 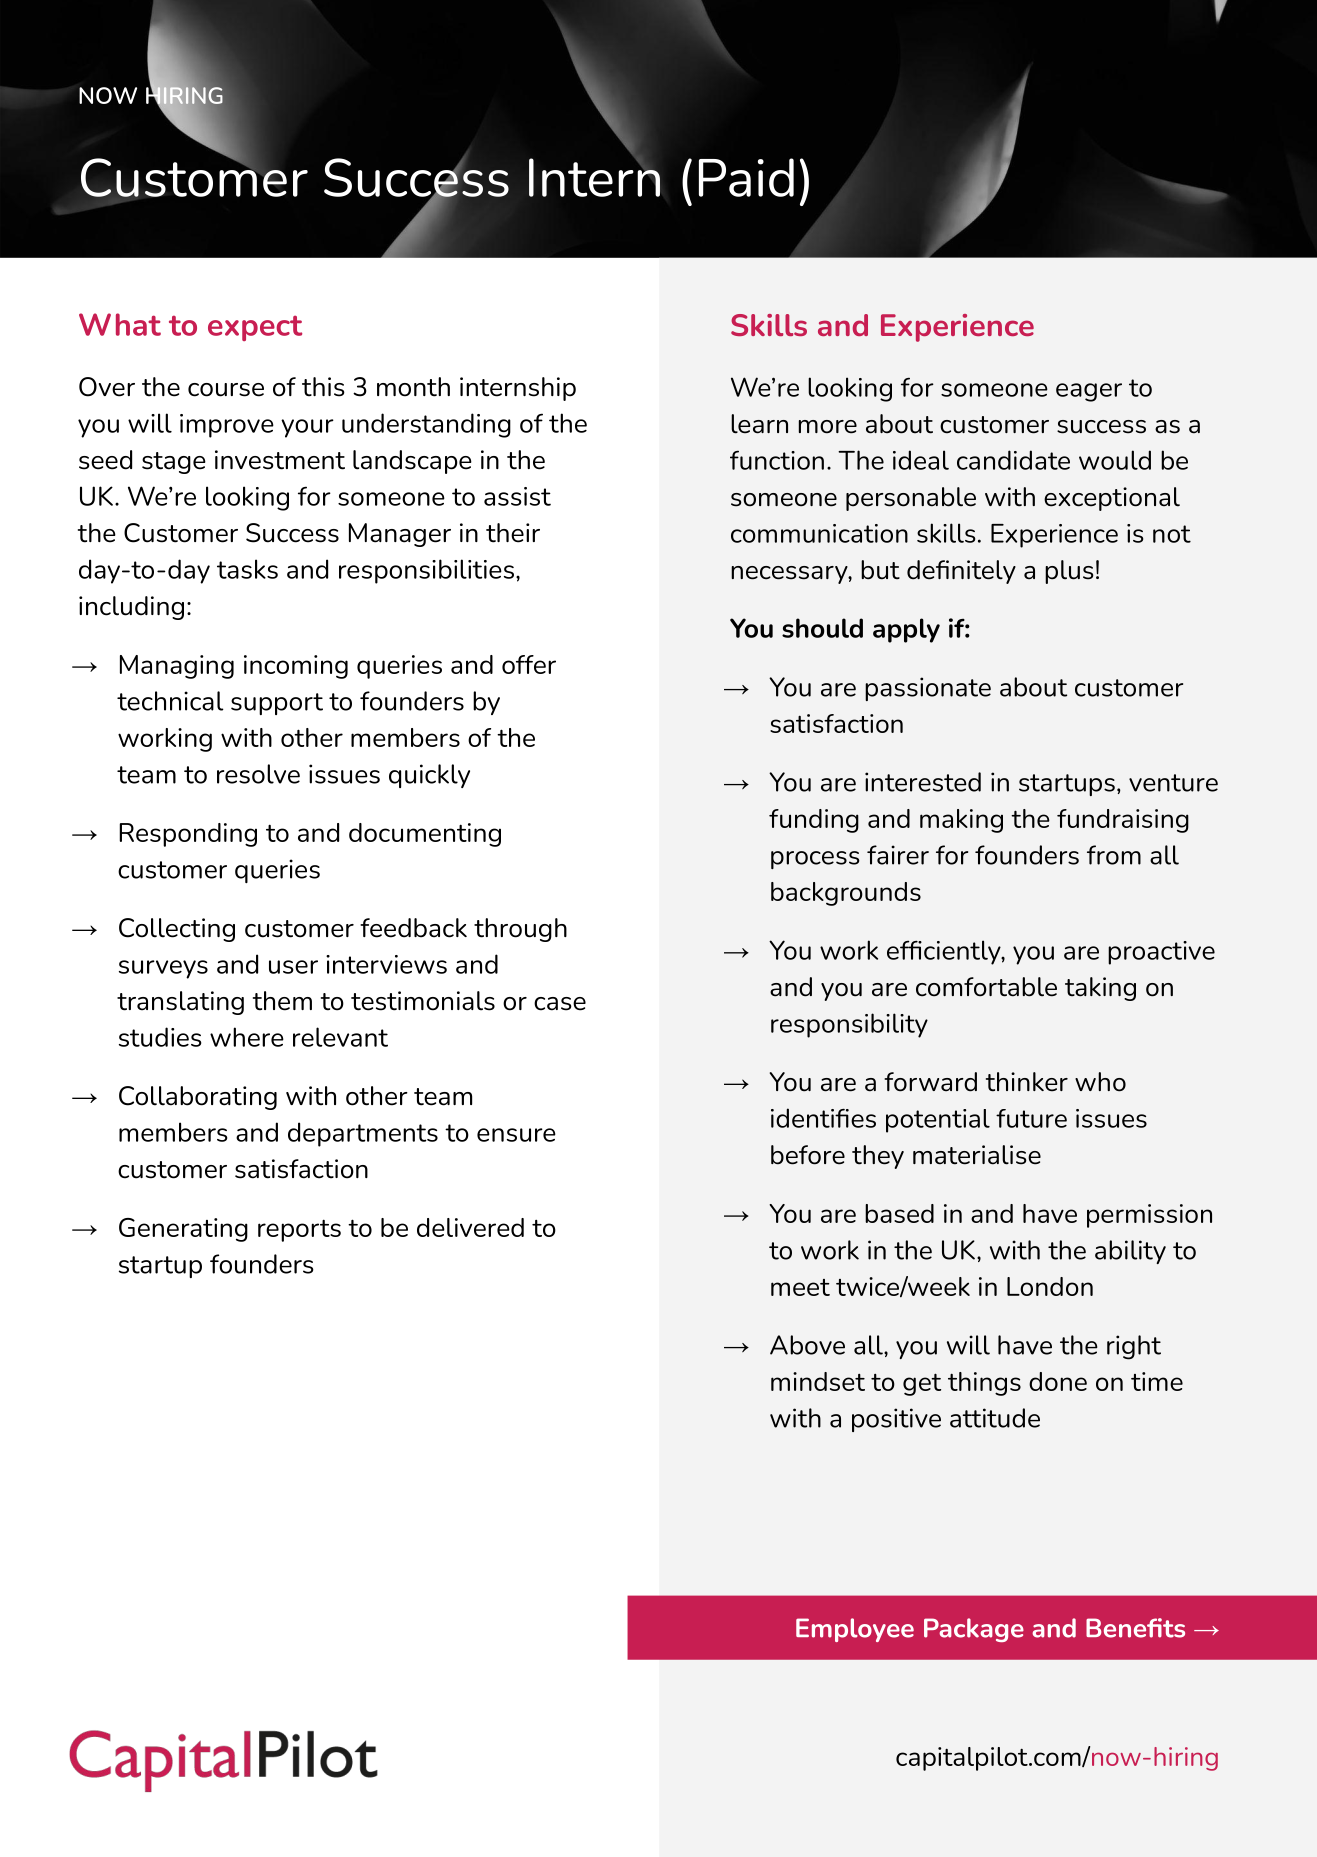 What do you see at coordinates (177, 930) in the screenshot?
I see `Collecting` at bounding box center [177, 930].
